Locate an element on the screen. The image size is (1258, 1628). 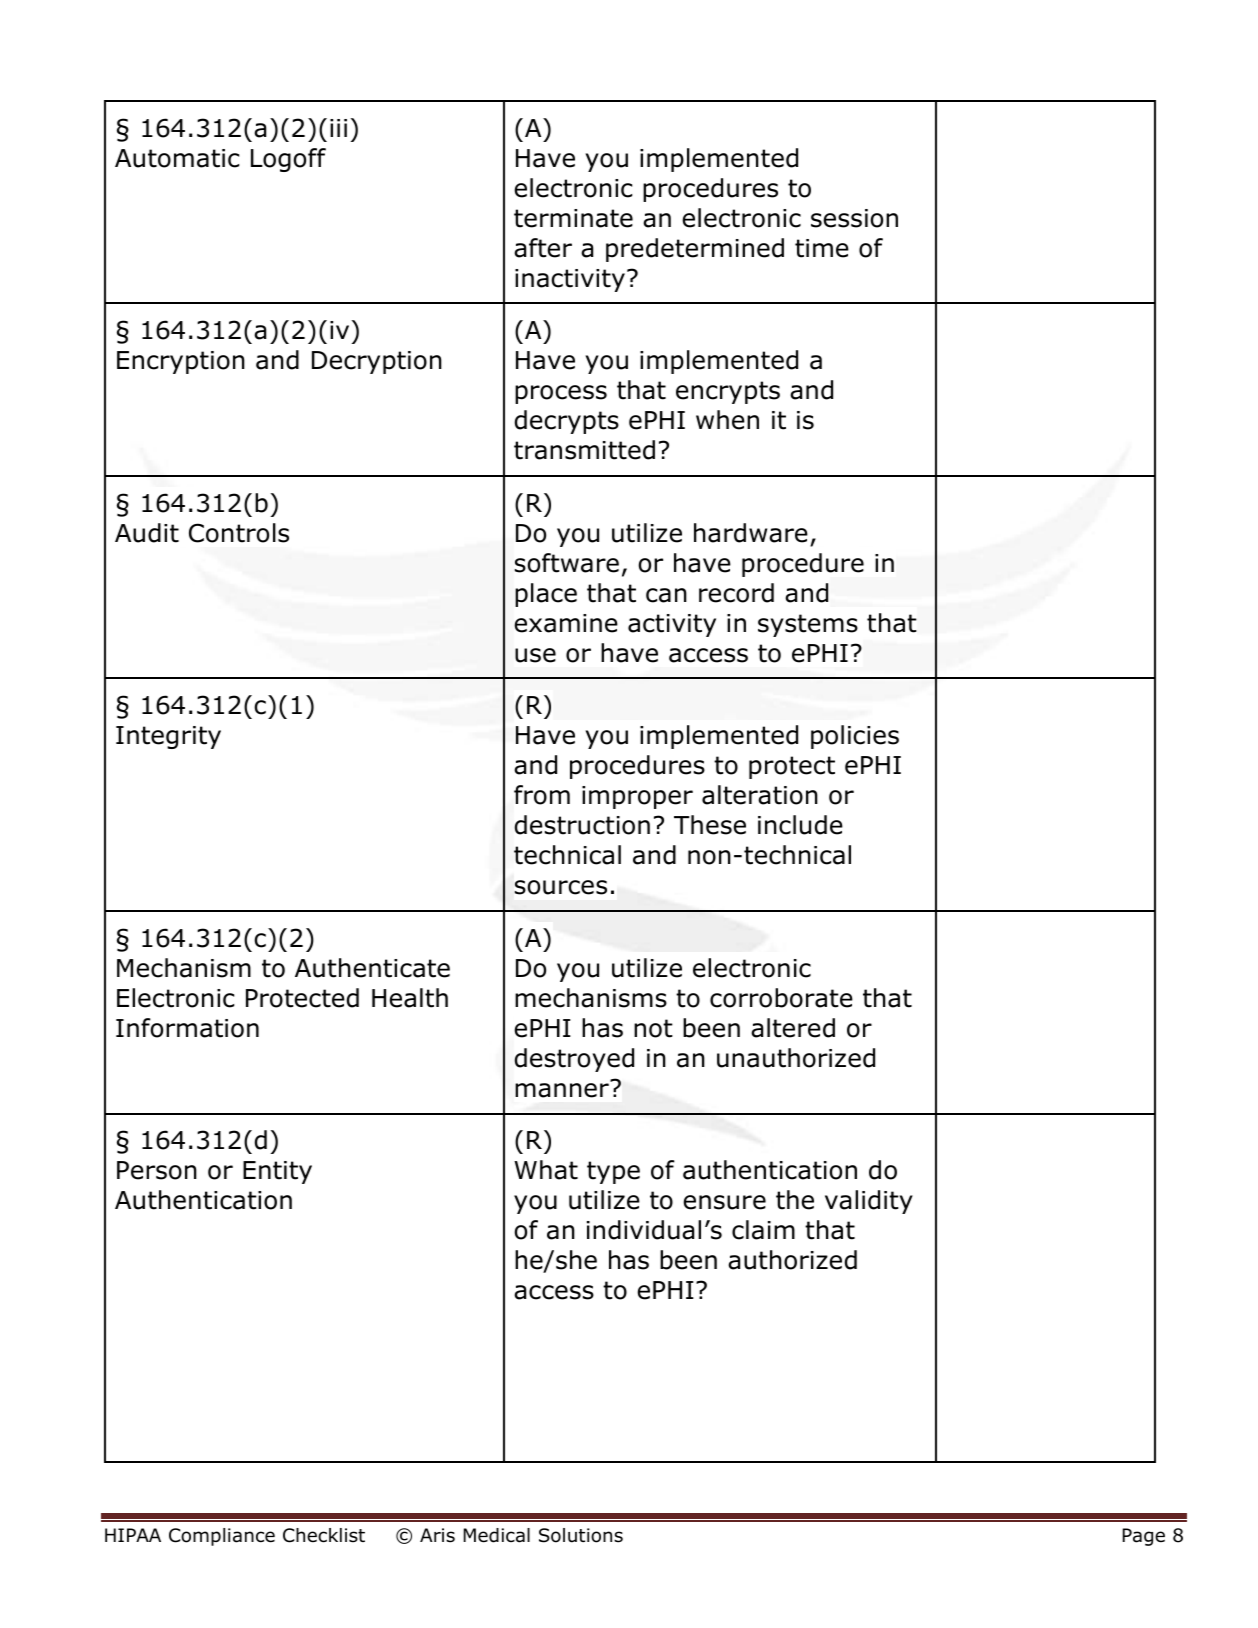
improper is located at coordinates (637, 797).
